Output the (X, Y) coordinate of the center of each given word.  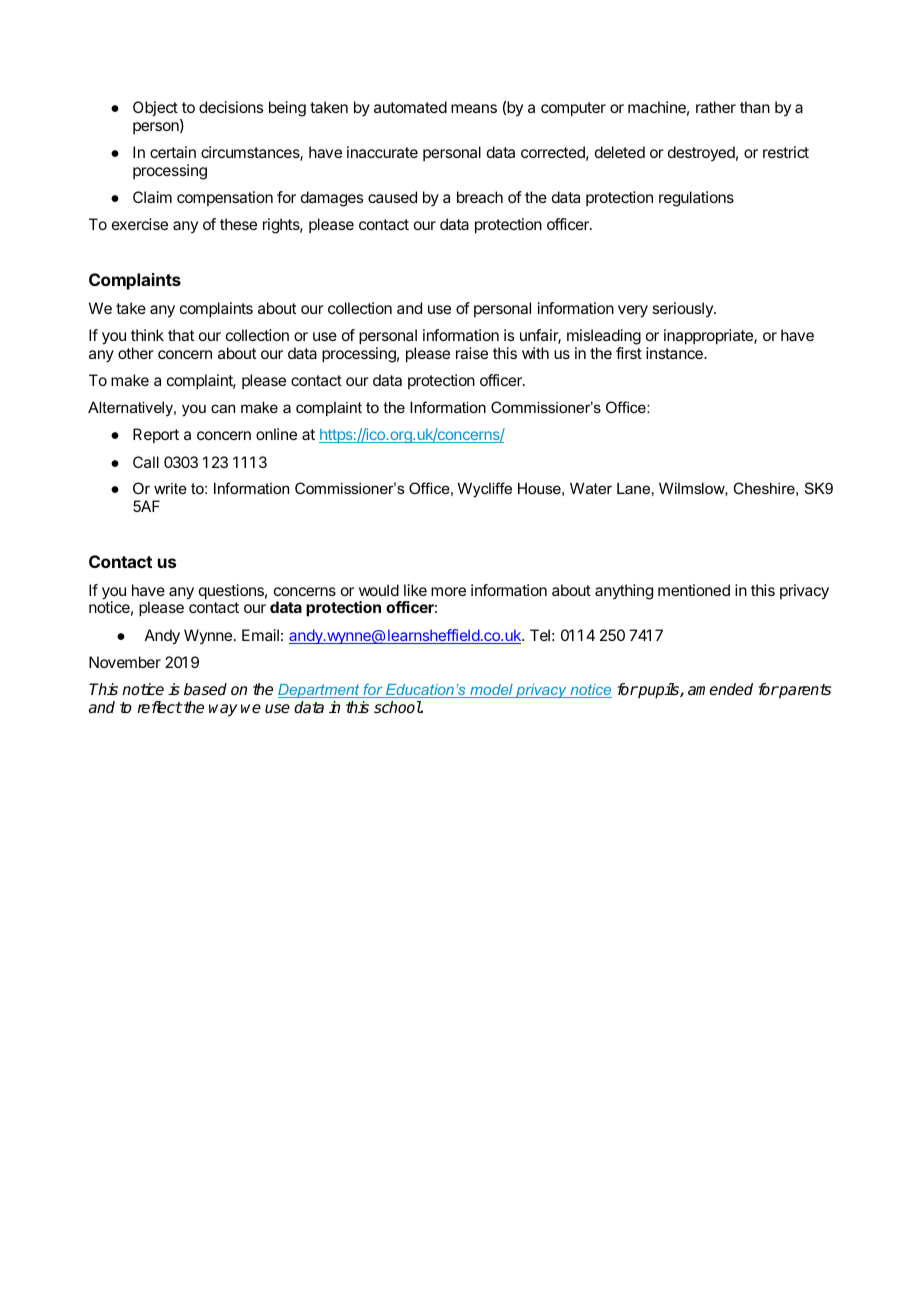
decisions (231, 107)
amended (720, 689)
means (474, 108)
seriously (683, 309)
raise (472, 353)
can (223, 408)
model (491, 691)
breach (480, 197)
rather (716, 107)
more (448, 591)
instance (675, 353)
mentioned (694, 590)
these (238, 224)
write (170, 488)
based (205, 689)
